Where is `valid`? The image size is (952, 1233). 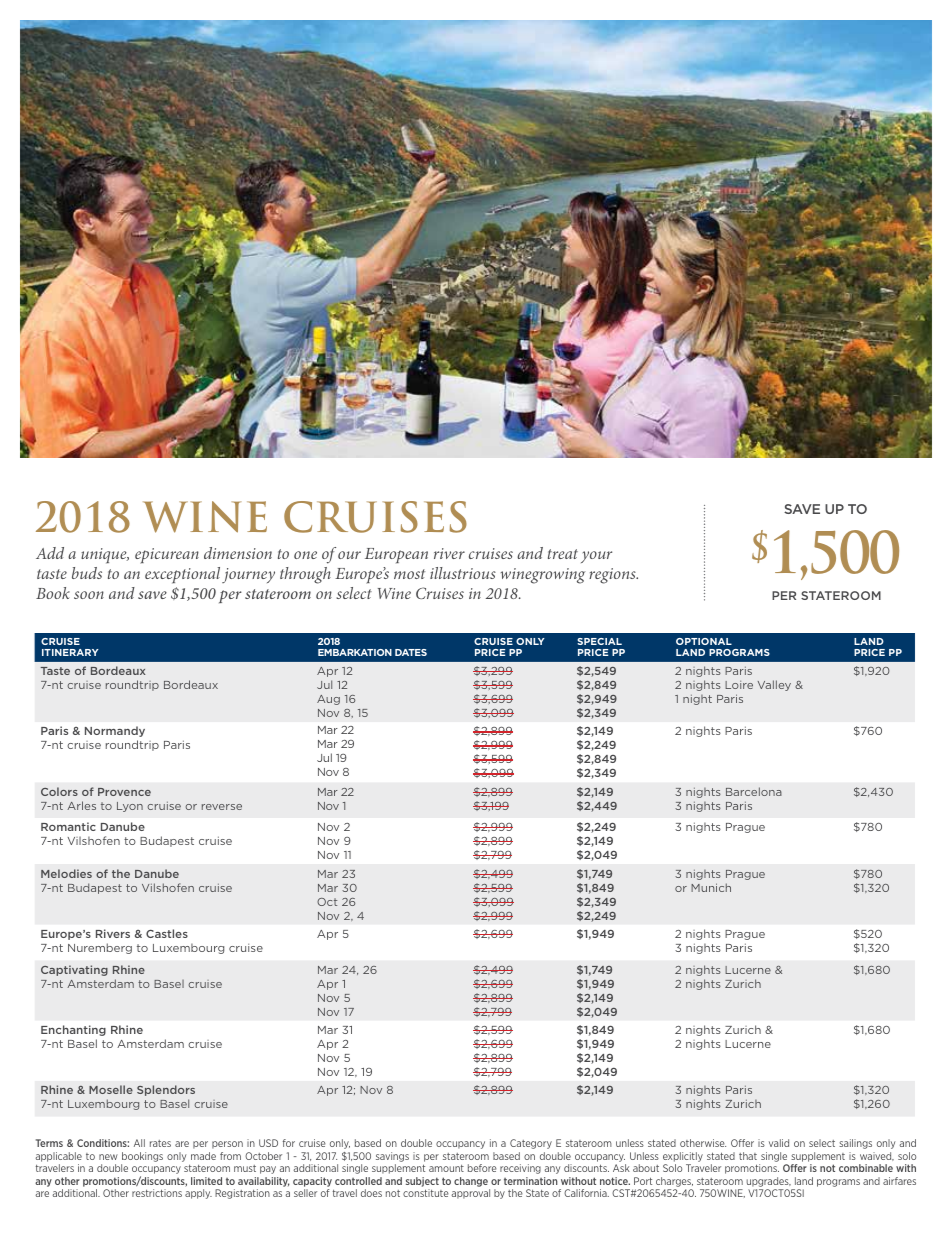
valid is located at coordinates (779, 1143).
